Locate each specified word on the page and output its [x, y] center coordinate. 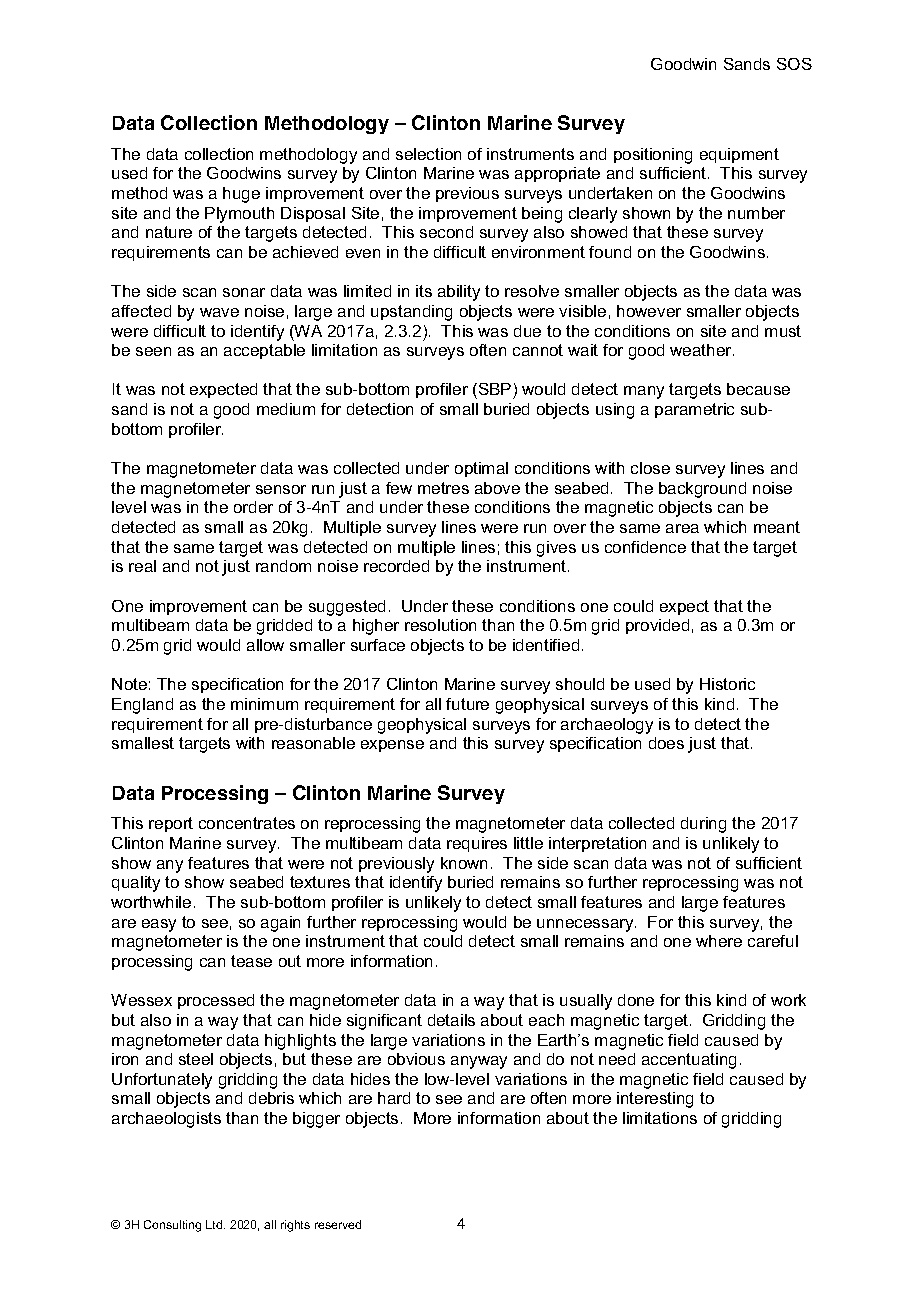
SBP [496, 391]
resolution [440, 625]
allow [265, 645]
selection [428, 154]
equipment [739, 155]
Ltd [215, 1224]
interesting [655, 1100]
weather [702, 350]
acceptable [264, 351]
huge [241, 195]
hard [394, 1098]
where [719, 941]
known [464, 863]
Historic [727, 684]
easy [159, 925]
